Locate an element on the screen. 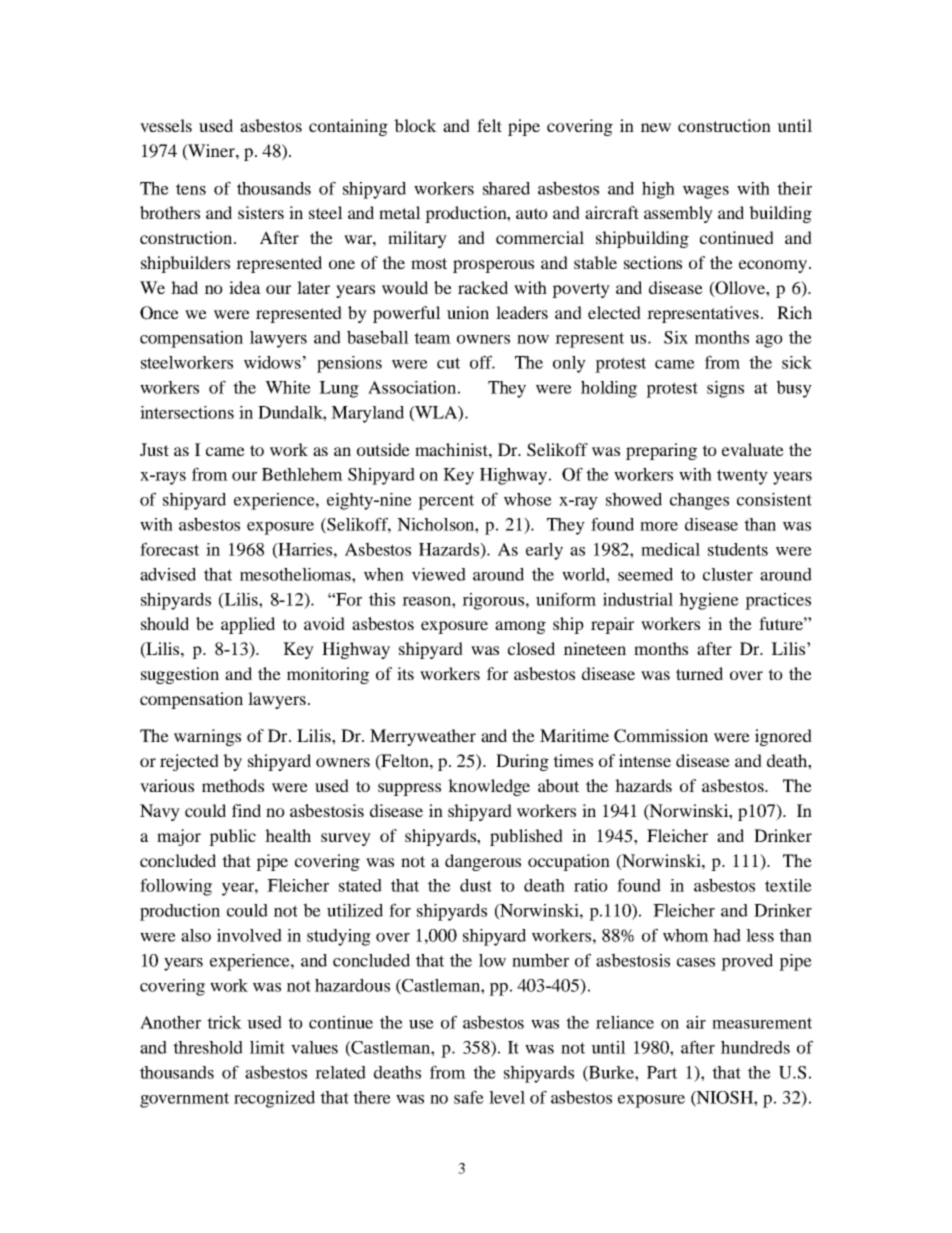  shared is located at coordinates (506, 188).
